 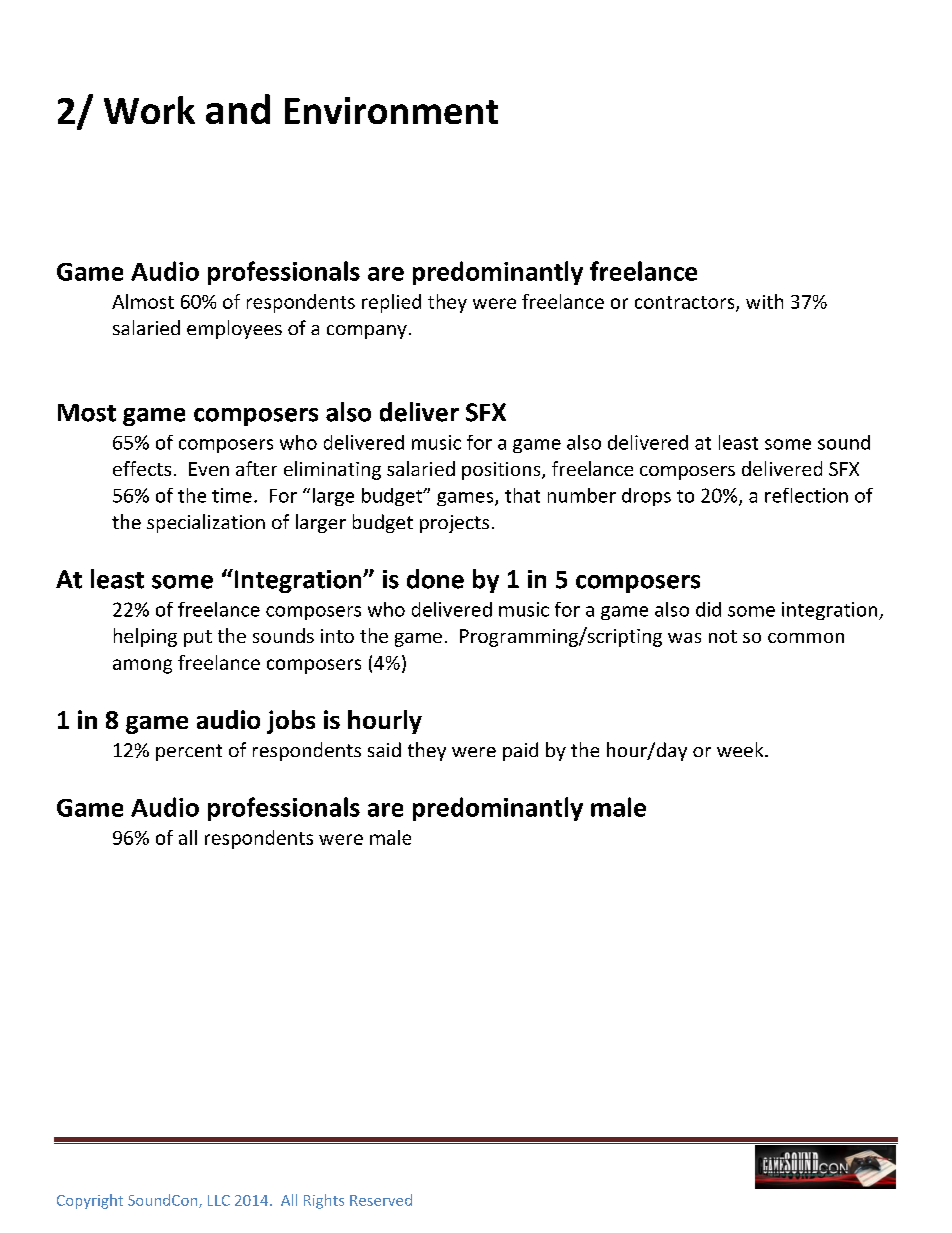 I want to click on Environment, so click(x=391, y=110).
